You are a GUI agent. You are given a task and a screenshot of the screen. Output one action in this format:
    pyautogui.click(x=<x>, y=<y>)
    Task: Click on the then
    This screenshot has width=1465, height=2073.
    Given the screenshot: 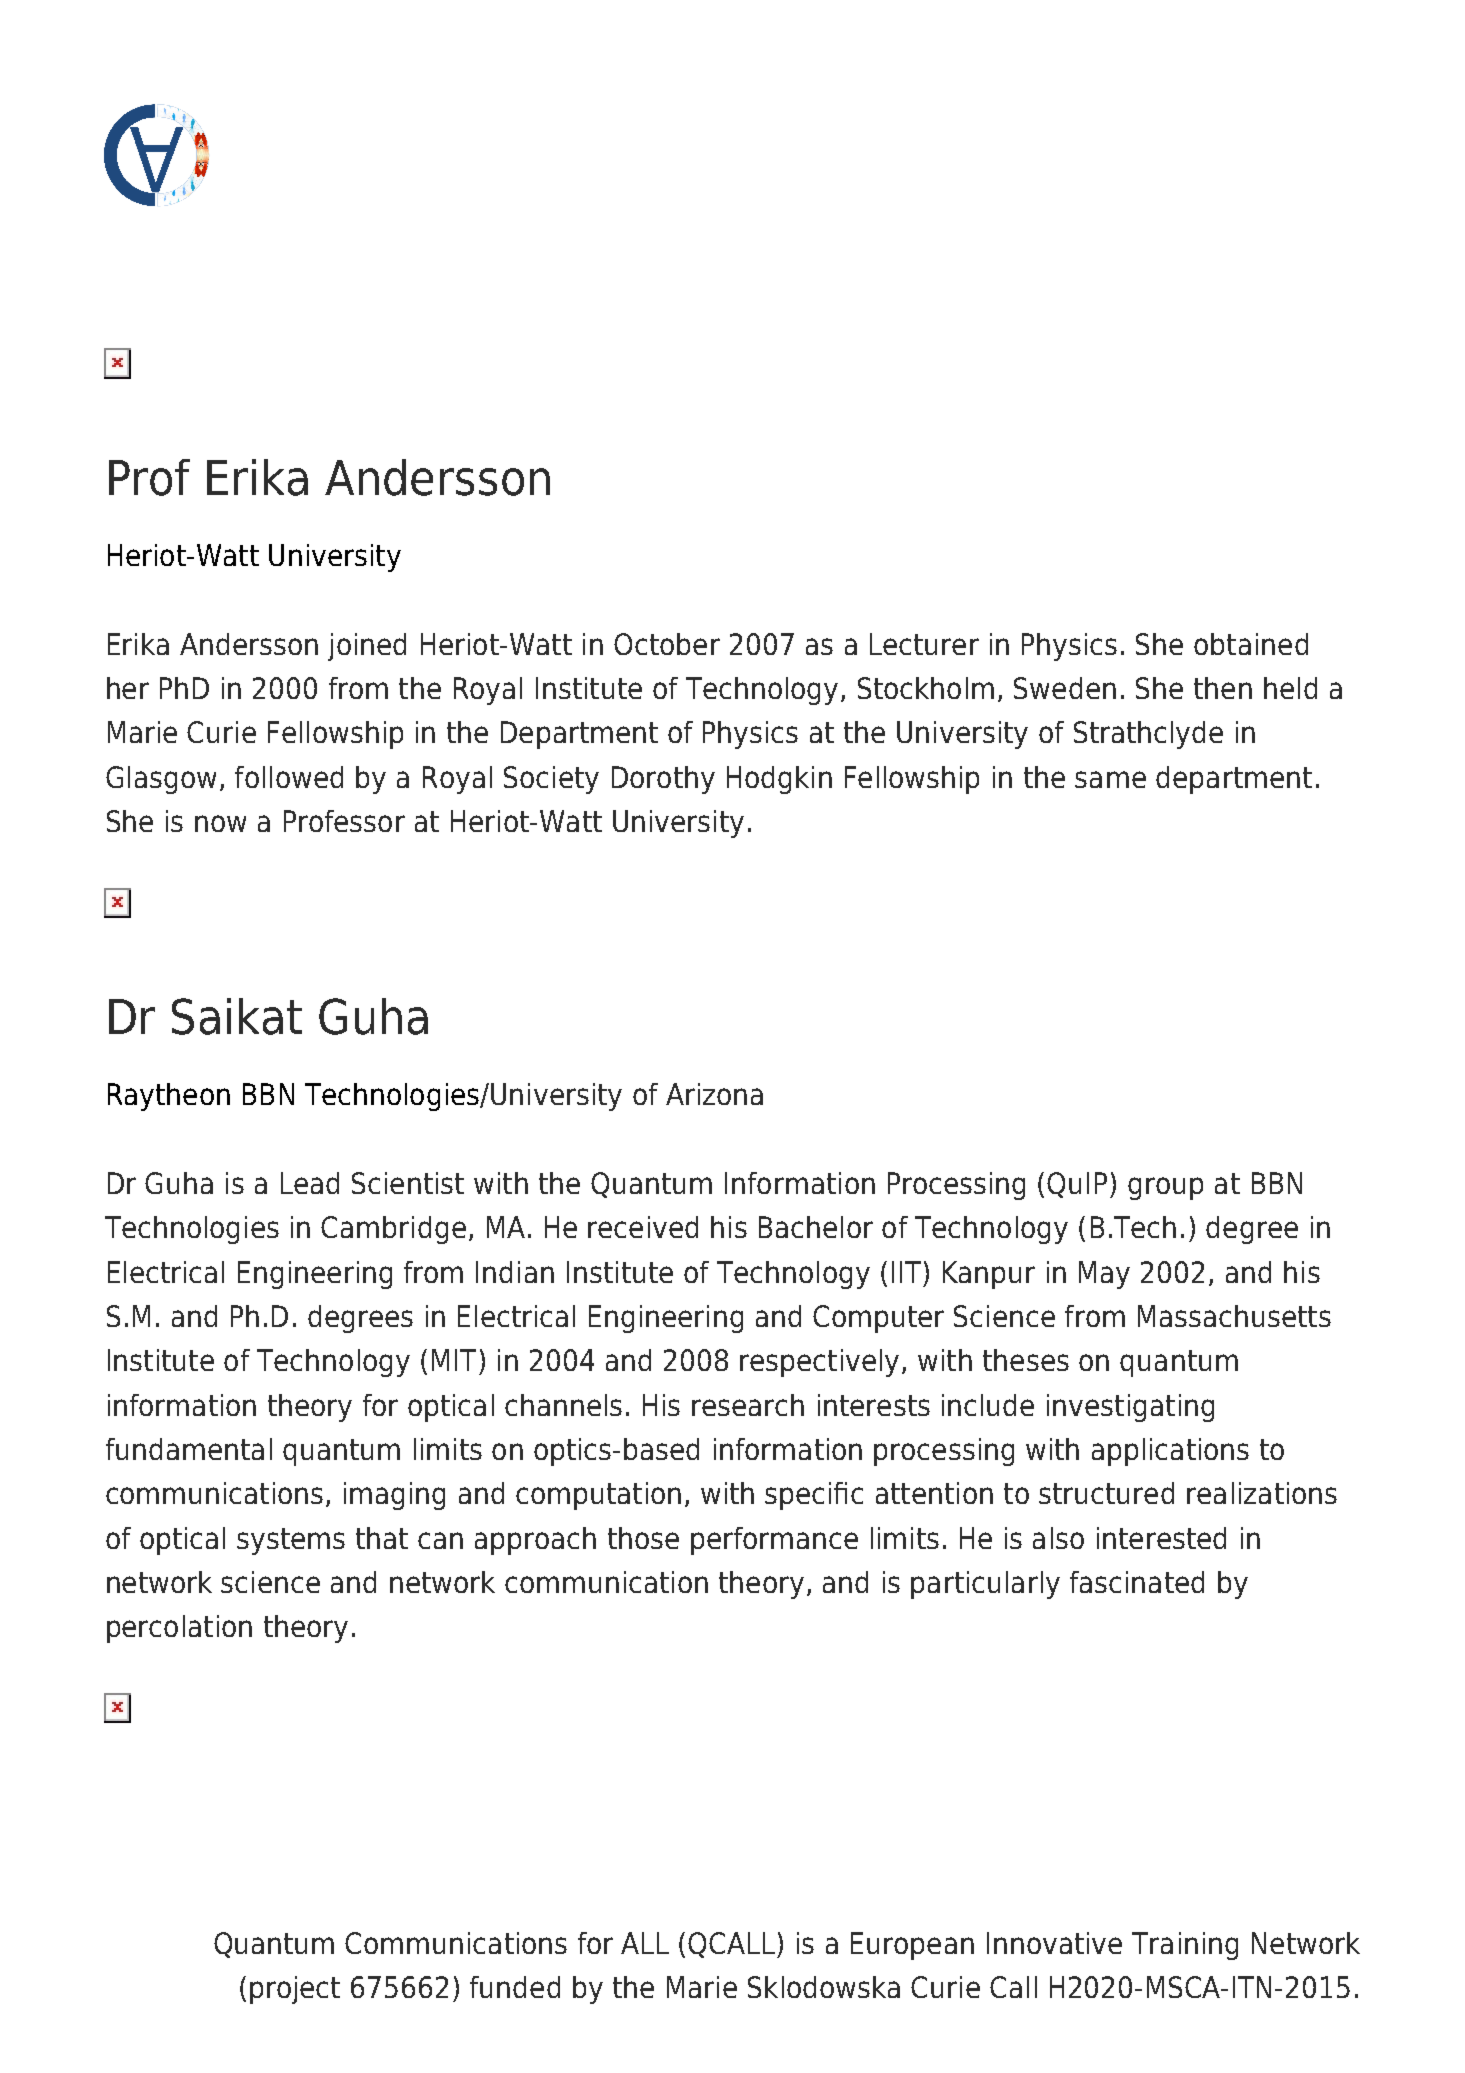 What is the action you would take?
    pyautogui.click(x=1223, y=688)
